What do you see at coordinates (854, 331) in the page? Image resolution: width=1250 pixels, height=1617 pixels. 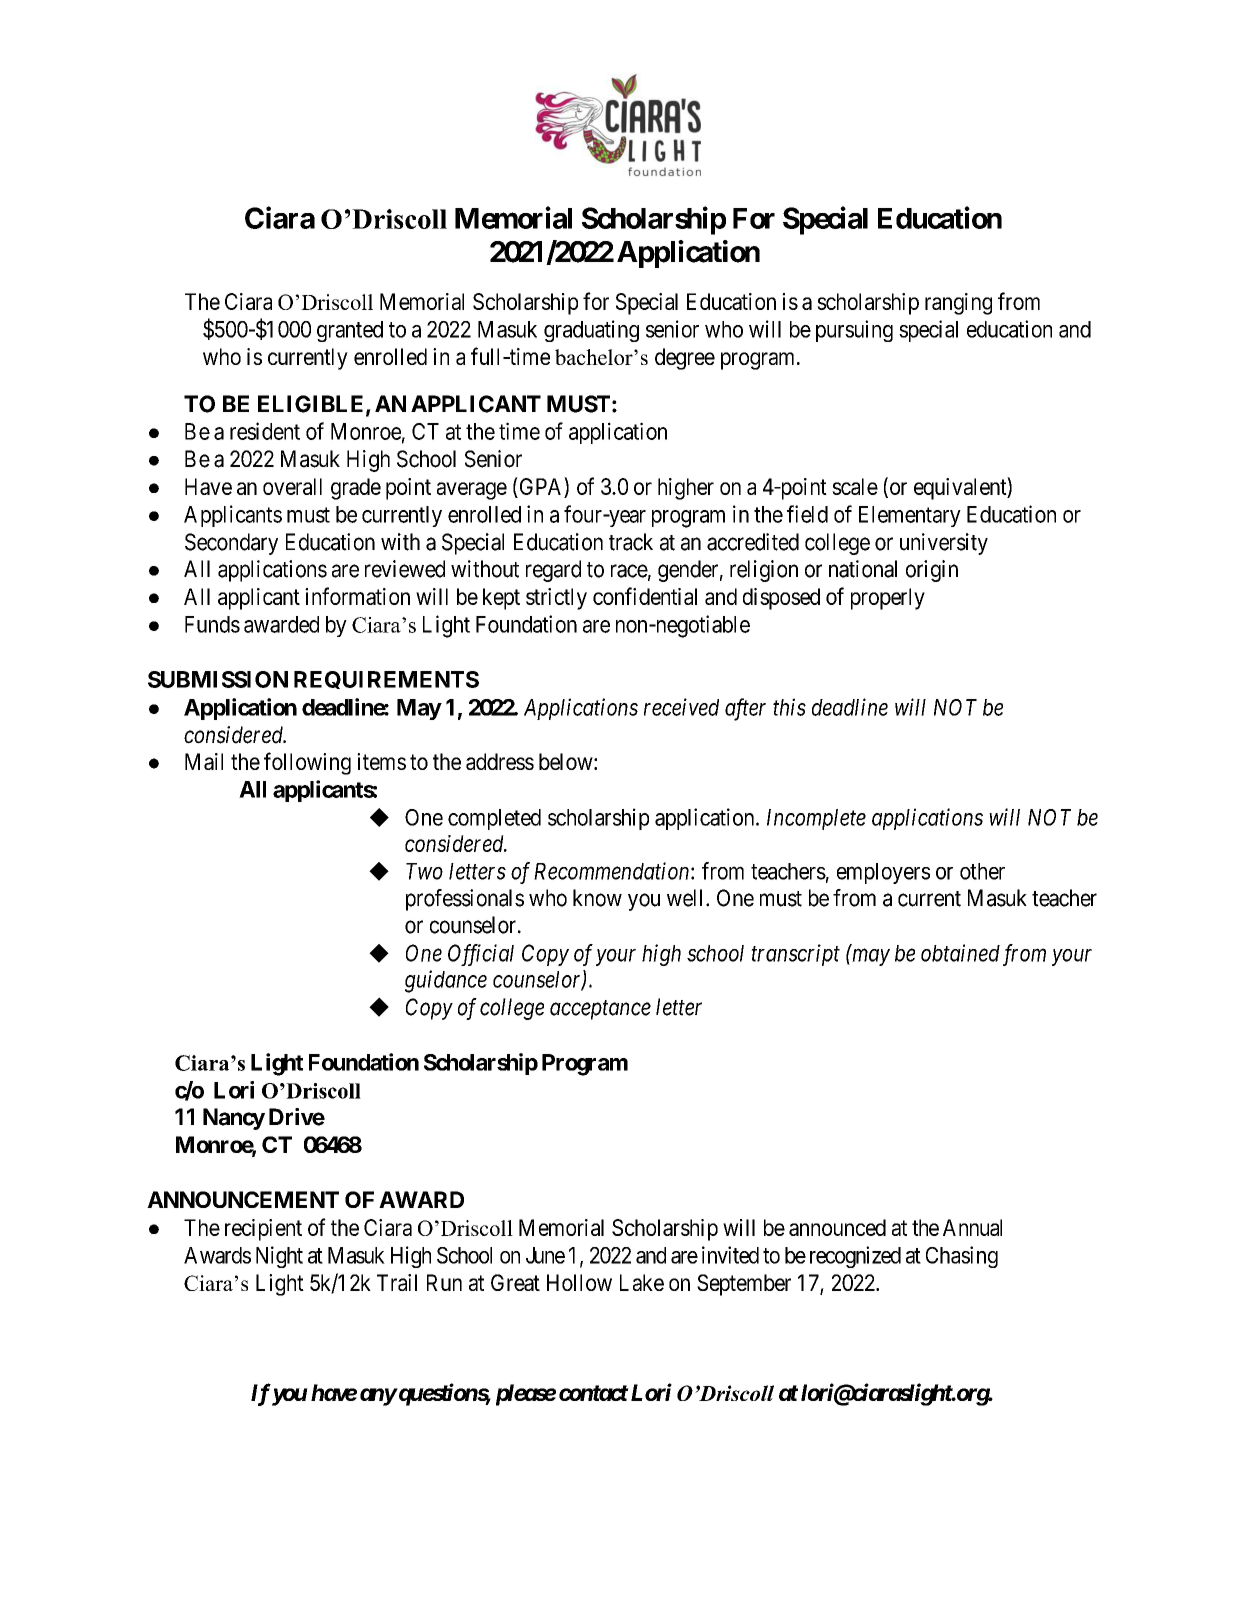 I see `pursuing` at bounding box center [854, 331].
